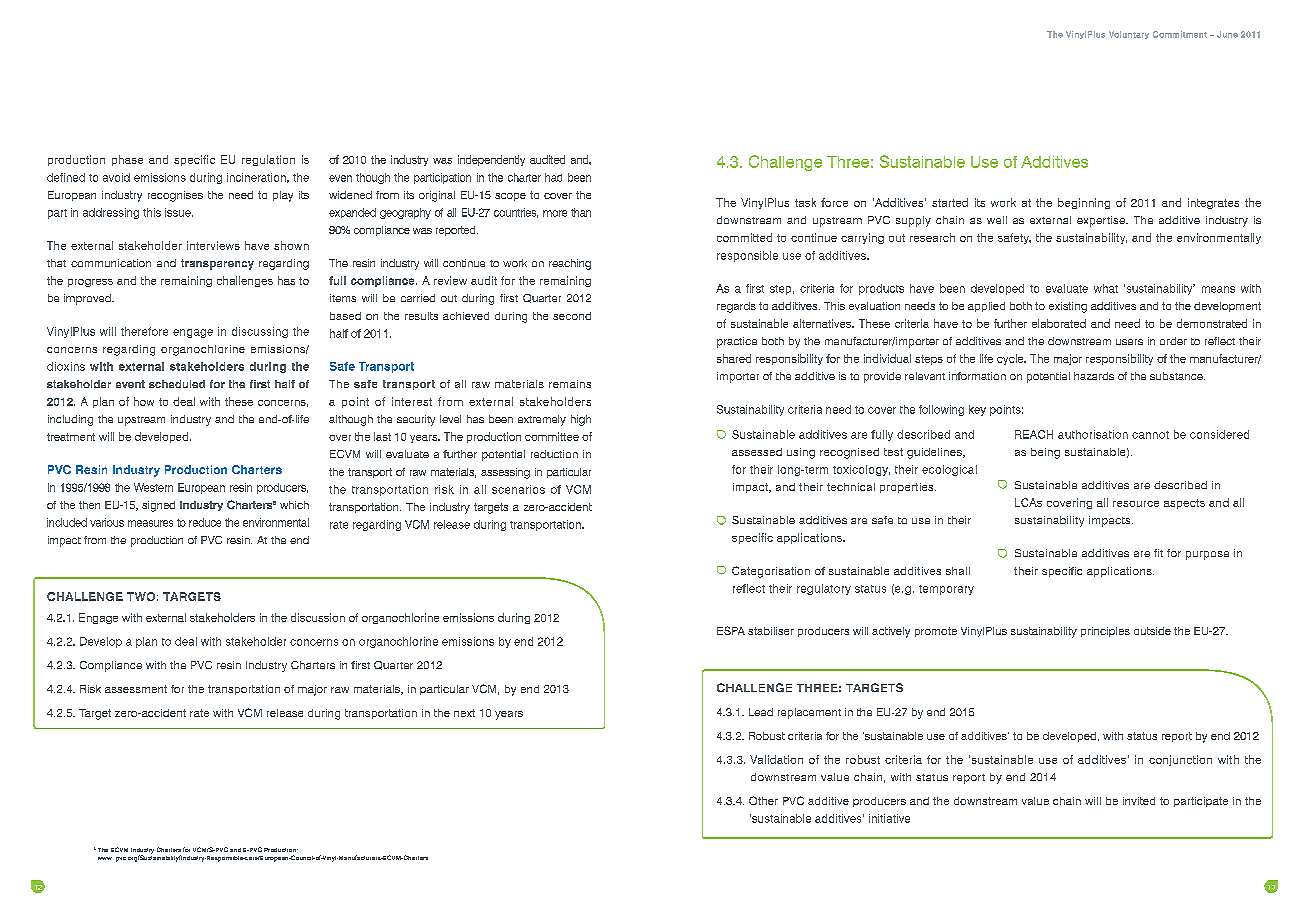 The image size is (1308, 924). I want to click on Categorisation, so click(771, 572).
